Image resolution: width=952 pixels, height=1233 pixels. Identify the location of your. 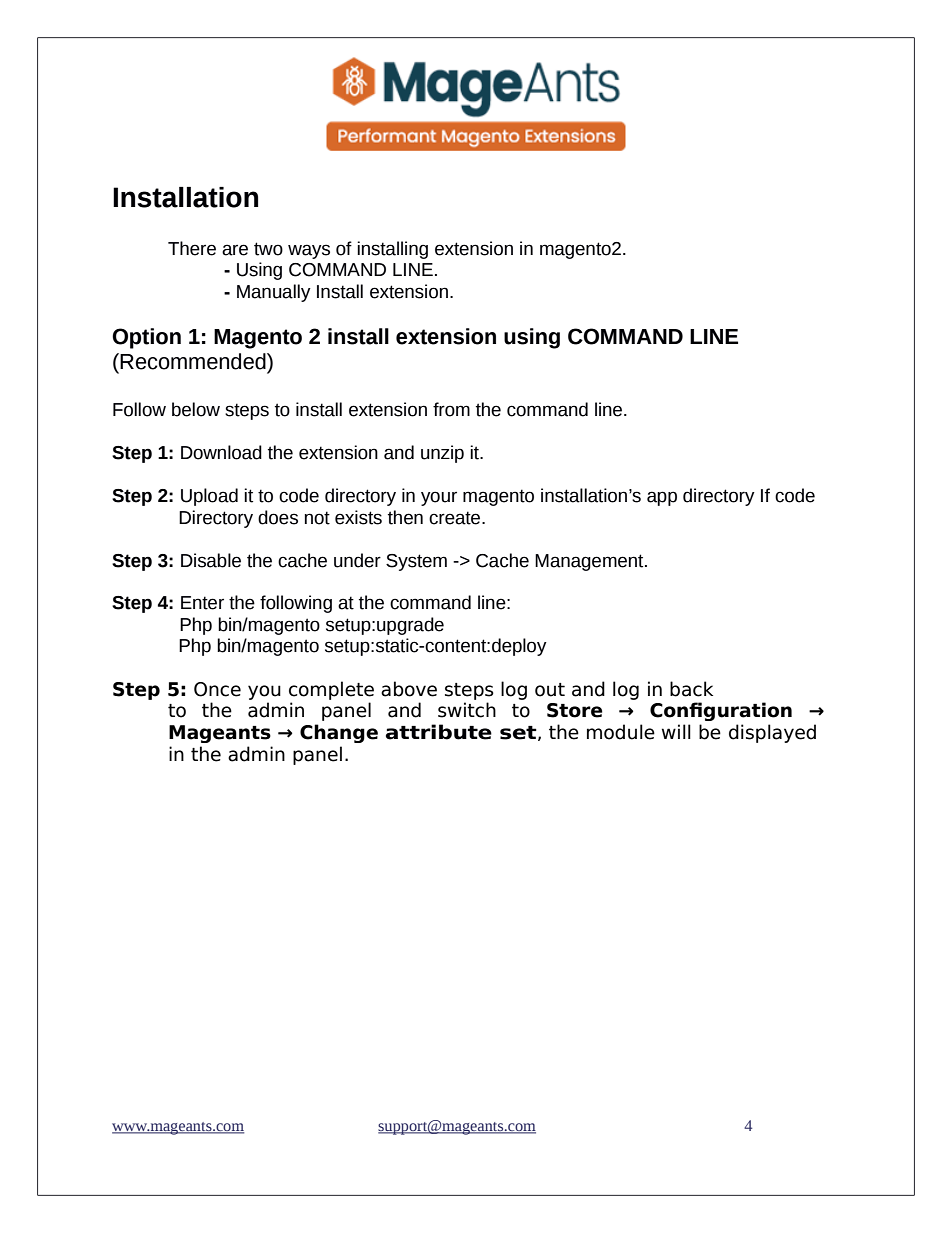
(439, 498).
